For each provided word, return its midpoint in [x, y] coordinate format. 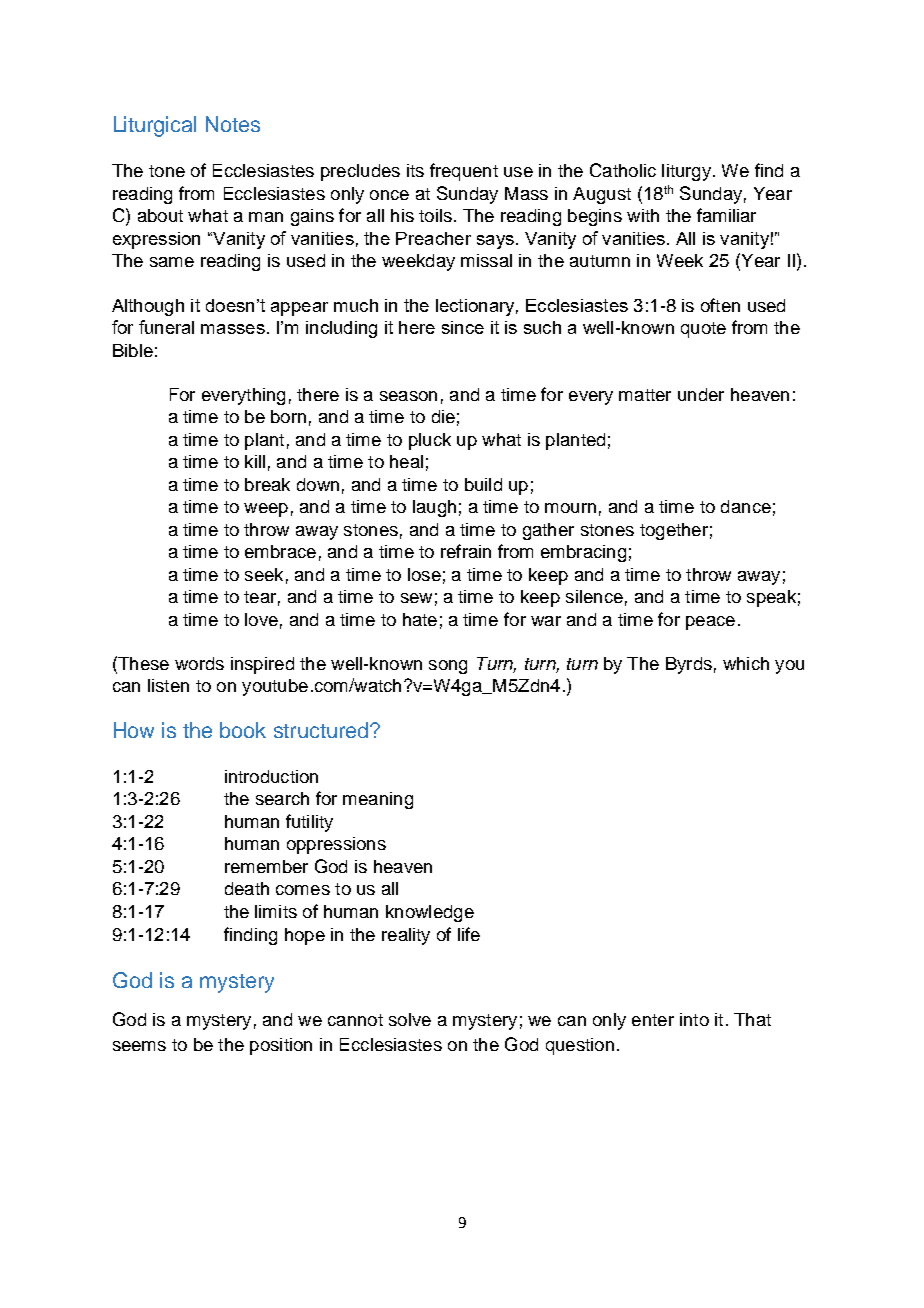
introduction [271, 776]
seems [139, 1046]
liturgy [686, 172]
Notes [233, 124]
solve [410, 1019]
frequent [464, 172]
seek [264, 574]
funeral [166, 327]
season [408, 396]
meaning [378, 800]
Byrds [689, 665]
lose [424, 574]
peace [710, 623]
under [701, 394]
